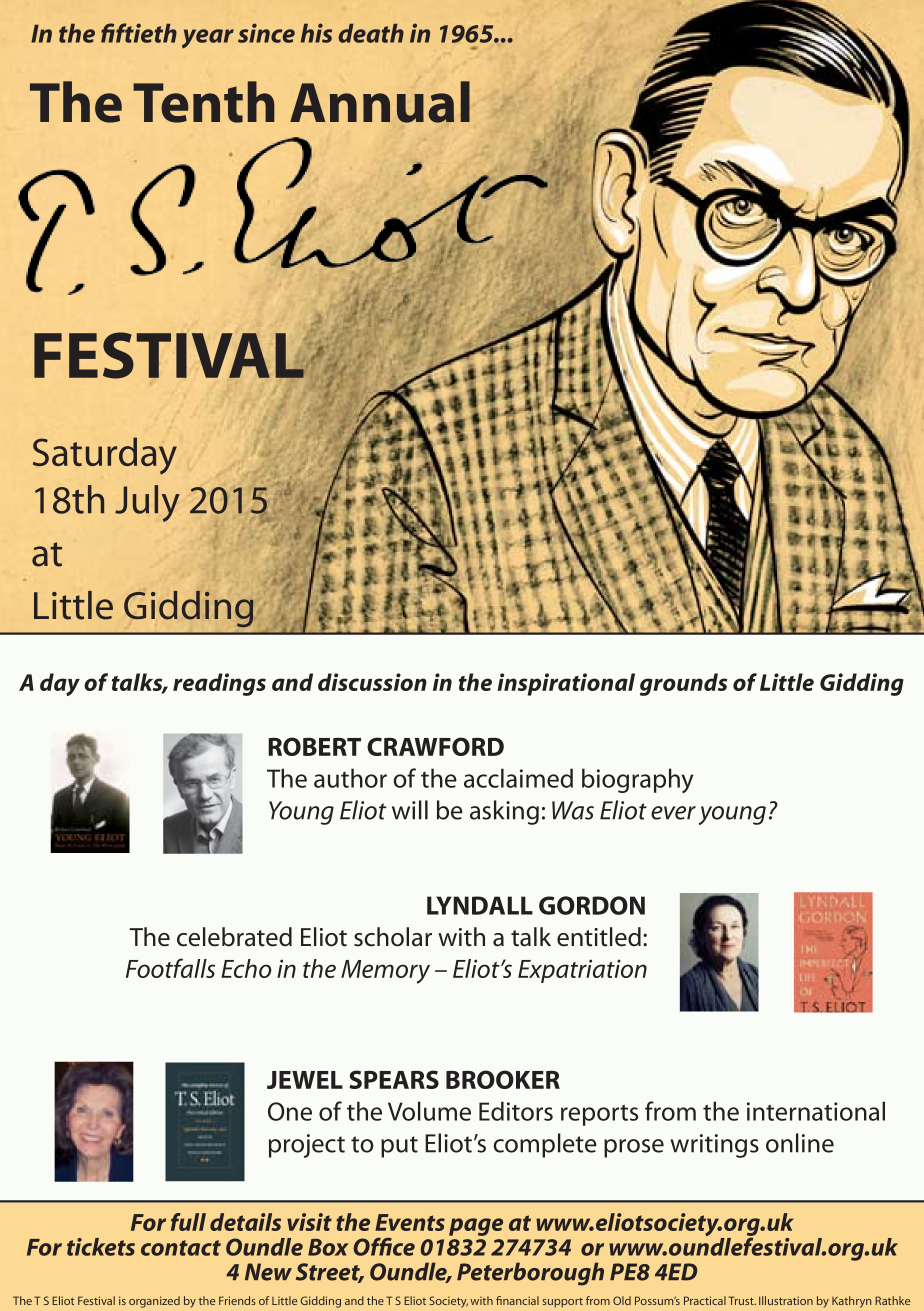 The height and width of the image is (1311, 924). Describe the element at coordinates (204, 102) in the image. I see `Tenth` at that location.
